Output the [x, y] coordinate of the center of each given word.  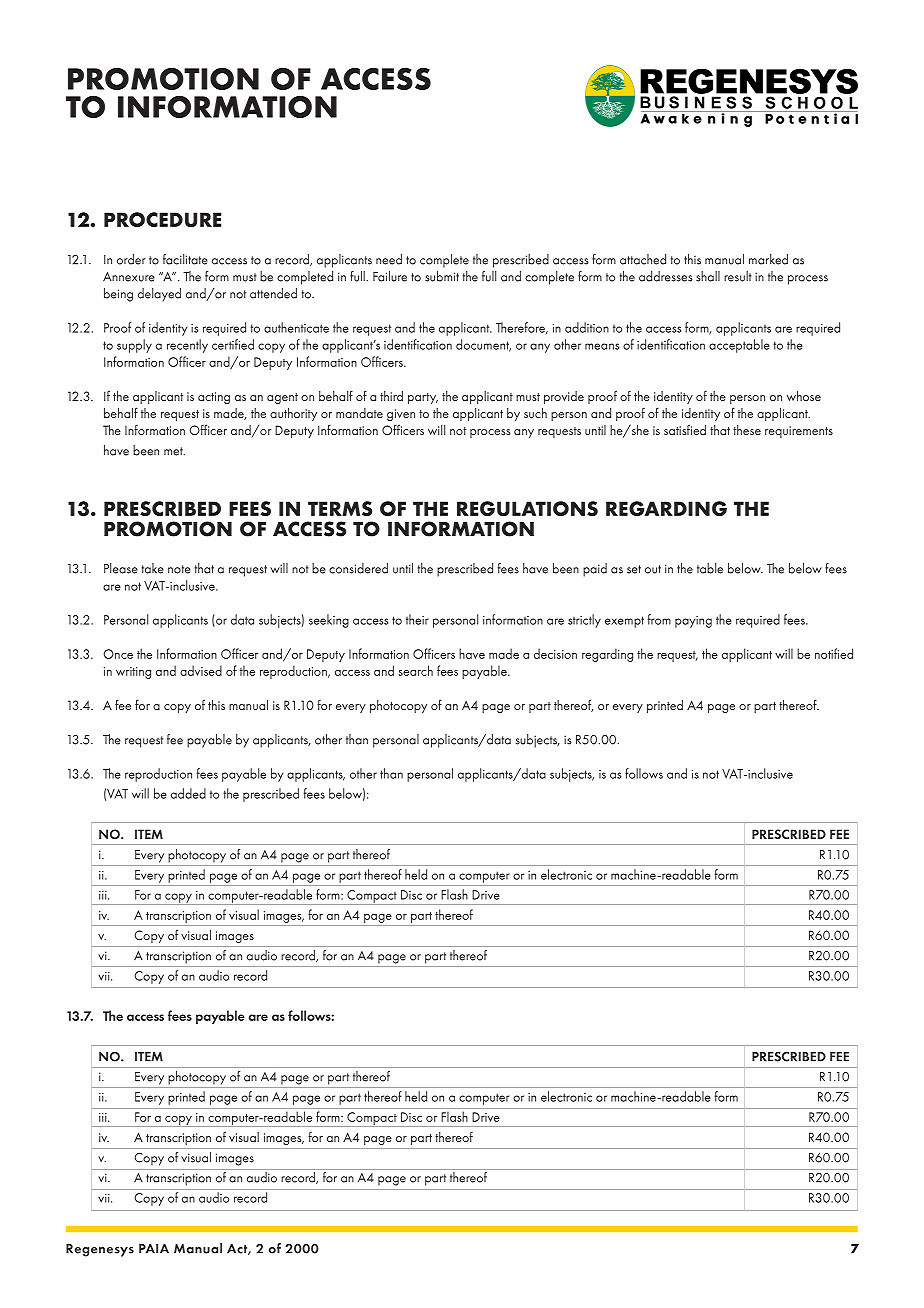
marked [768, 259]
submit [442, 276]
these [747, 430]
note [179, 569]
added [188, 793]
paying [693, 622]
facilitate [185, 259]
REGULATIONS [527, 508]
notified [834, 653]
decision [555, 653]
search [415, 670]
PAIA [154, 1249]
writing [133, 673]
